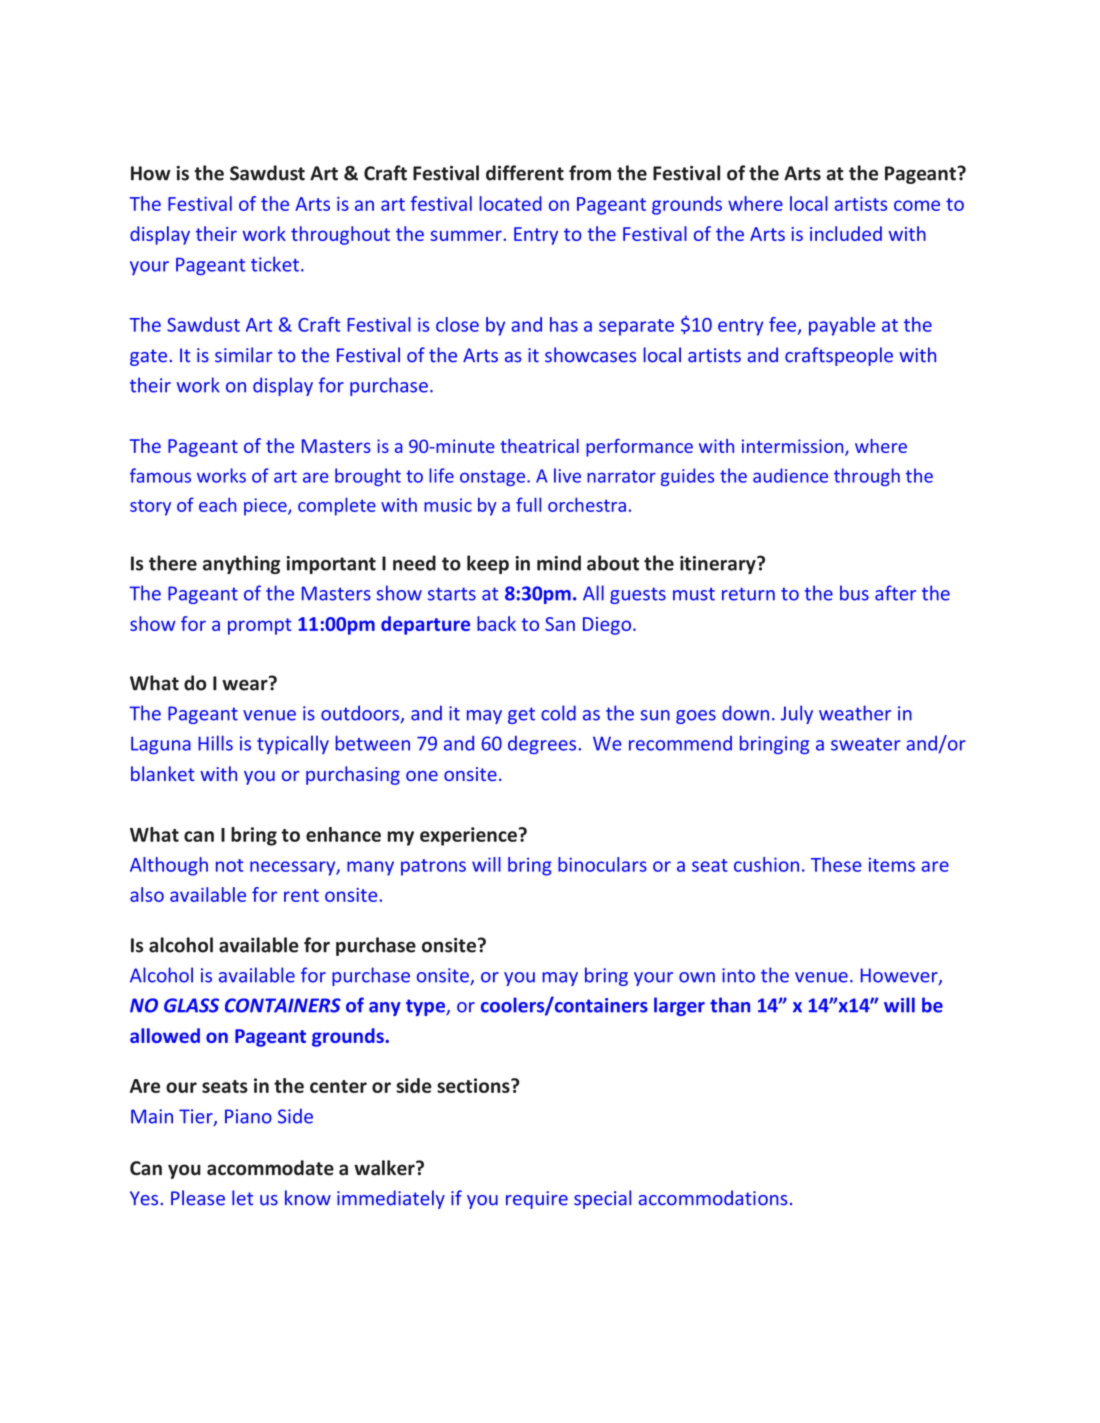 This document has height=1423, width=1100. I want to click on July, so click(797, 714).
